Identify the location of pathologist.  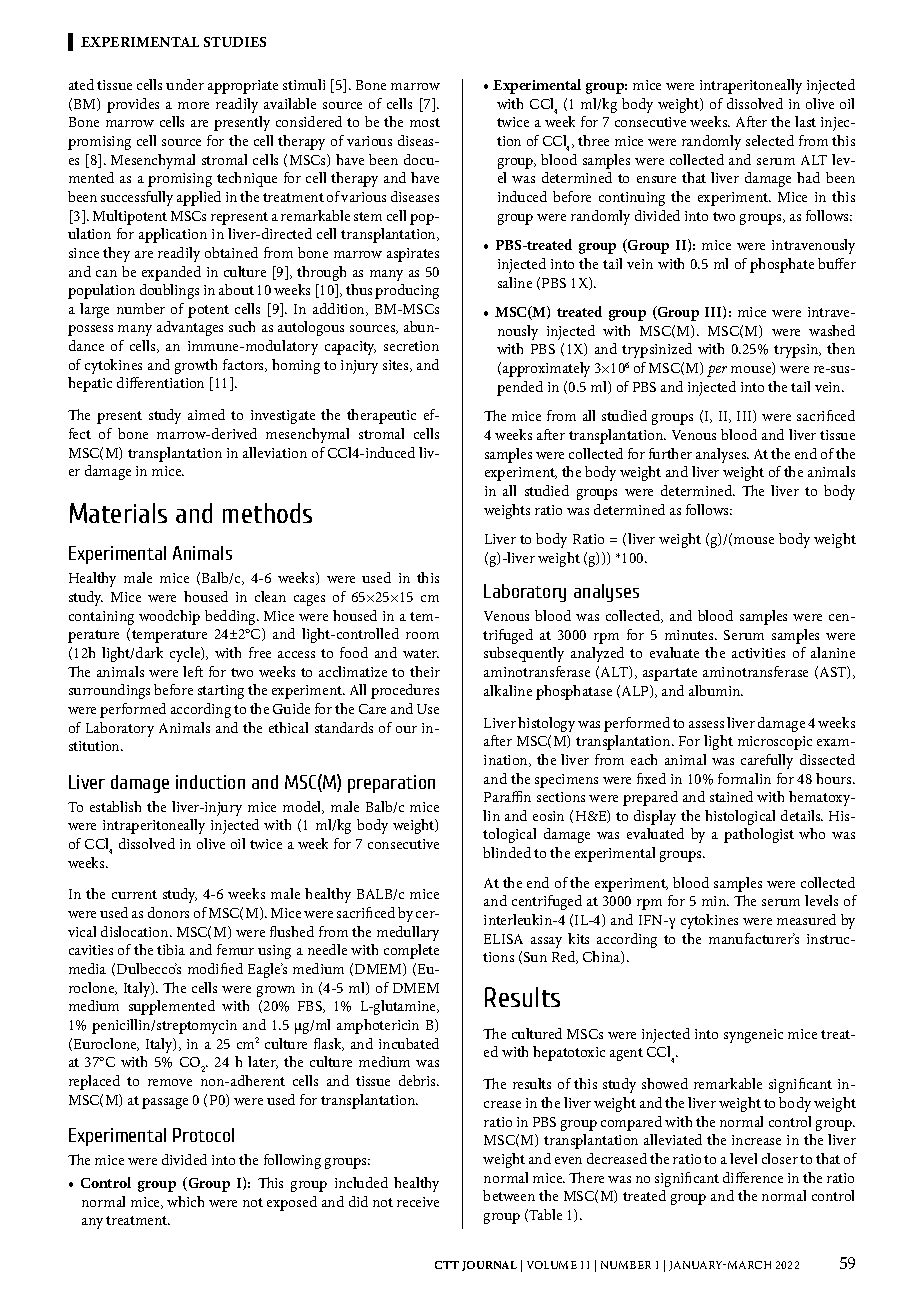
(759, 835).
